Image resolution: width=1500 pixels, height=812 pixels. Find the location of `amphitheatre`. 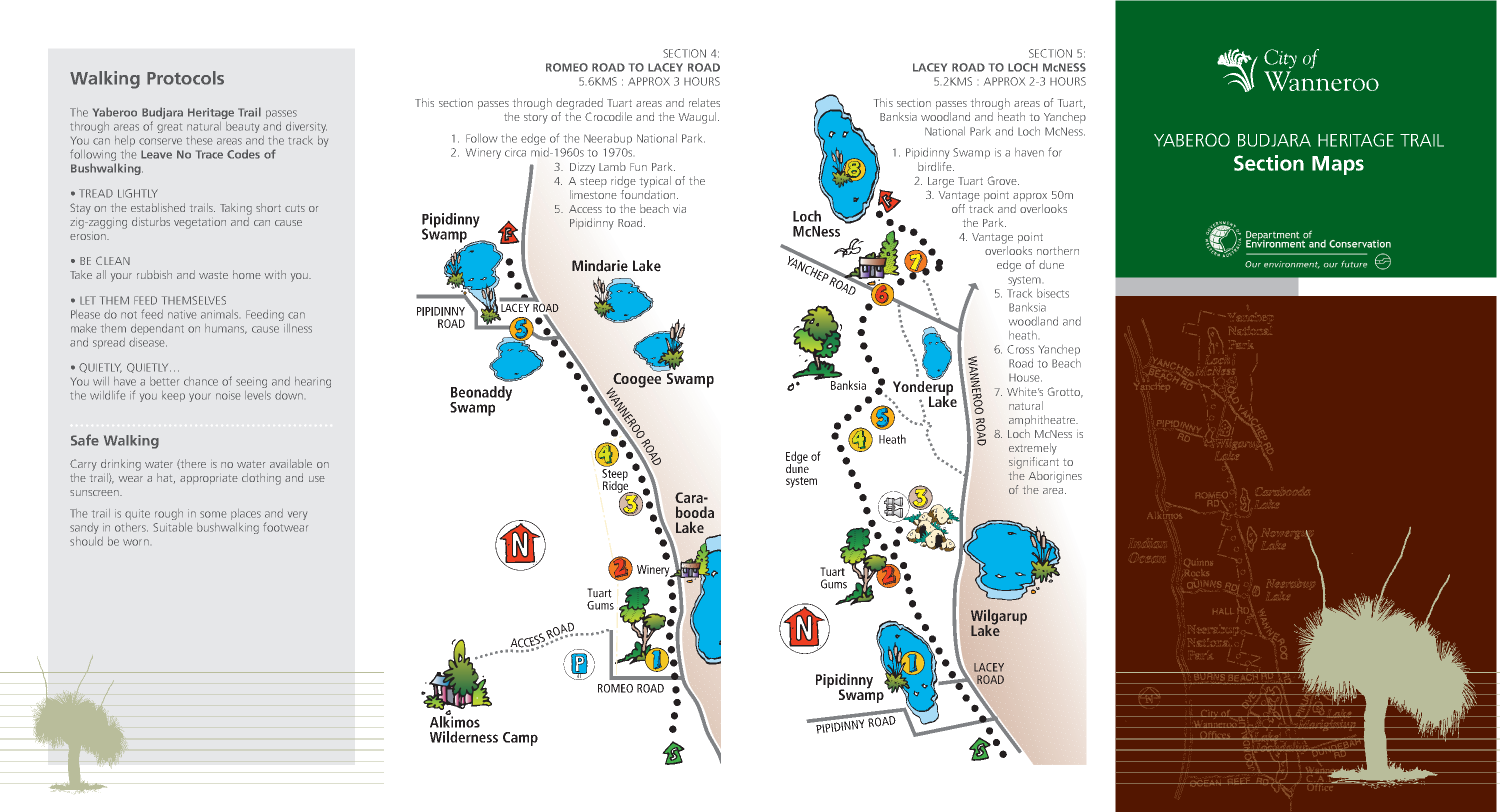

amphitheatre is located at coordinates (1043, 420).
